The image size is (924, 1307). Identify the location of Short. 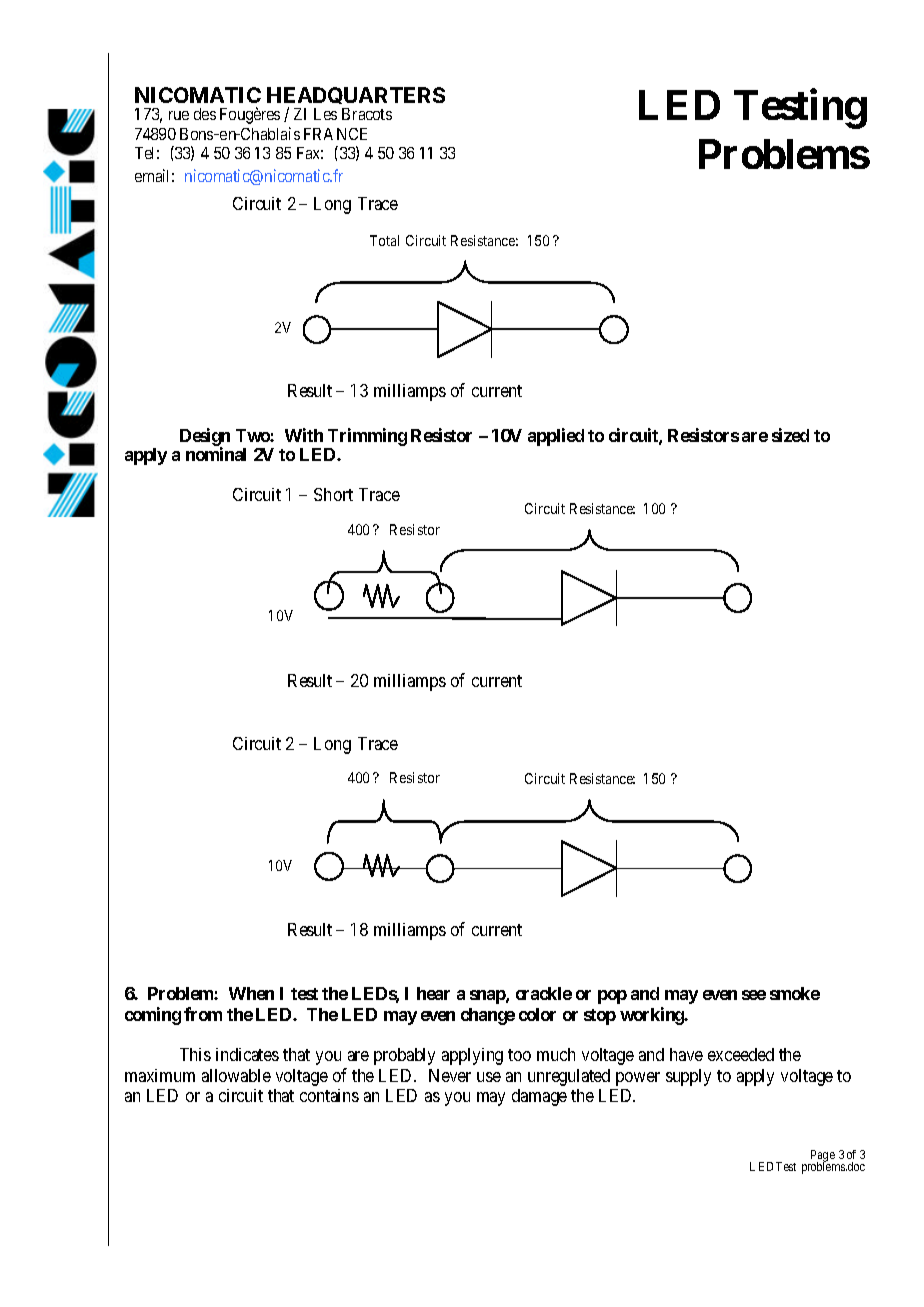
(333, 494).
